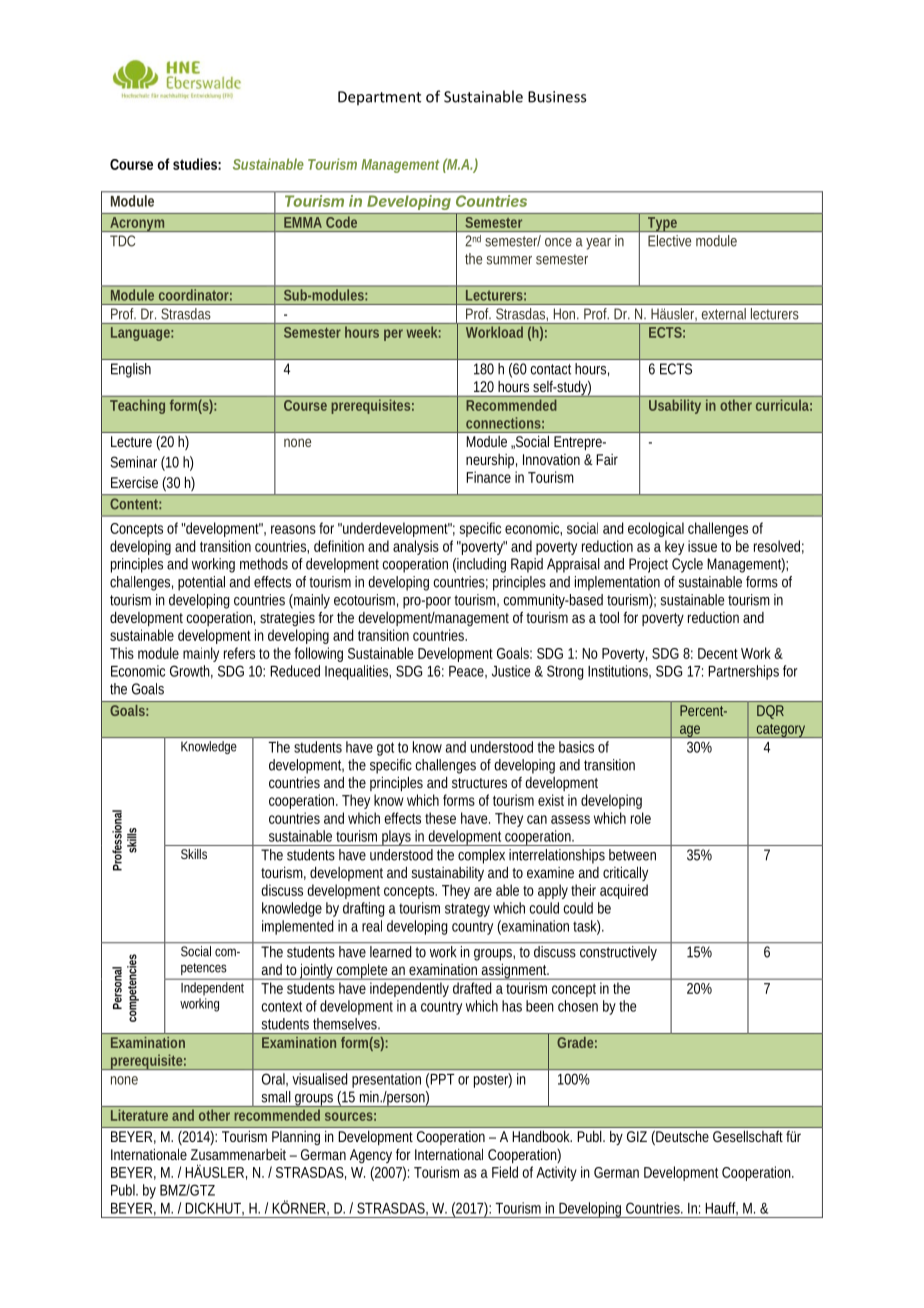  Describe the element at coordinates (191, 672) in the page. I see `Growth` at that location.
